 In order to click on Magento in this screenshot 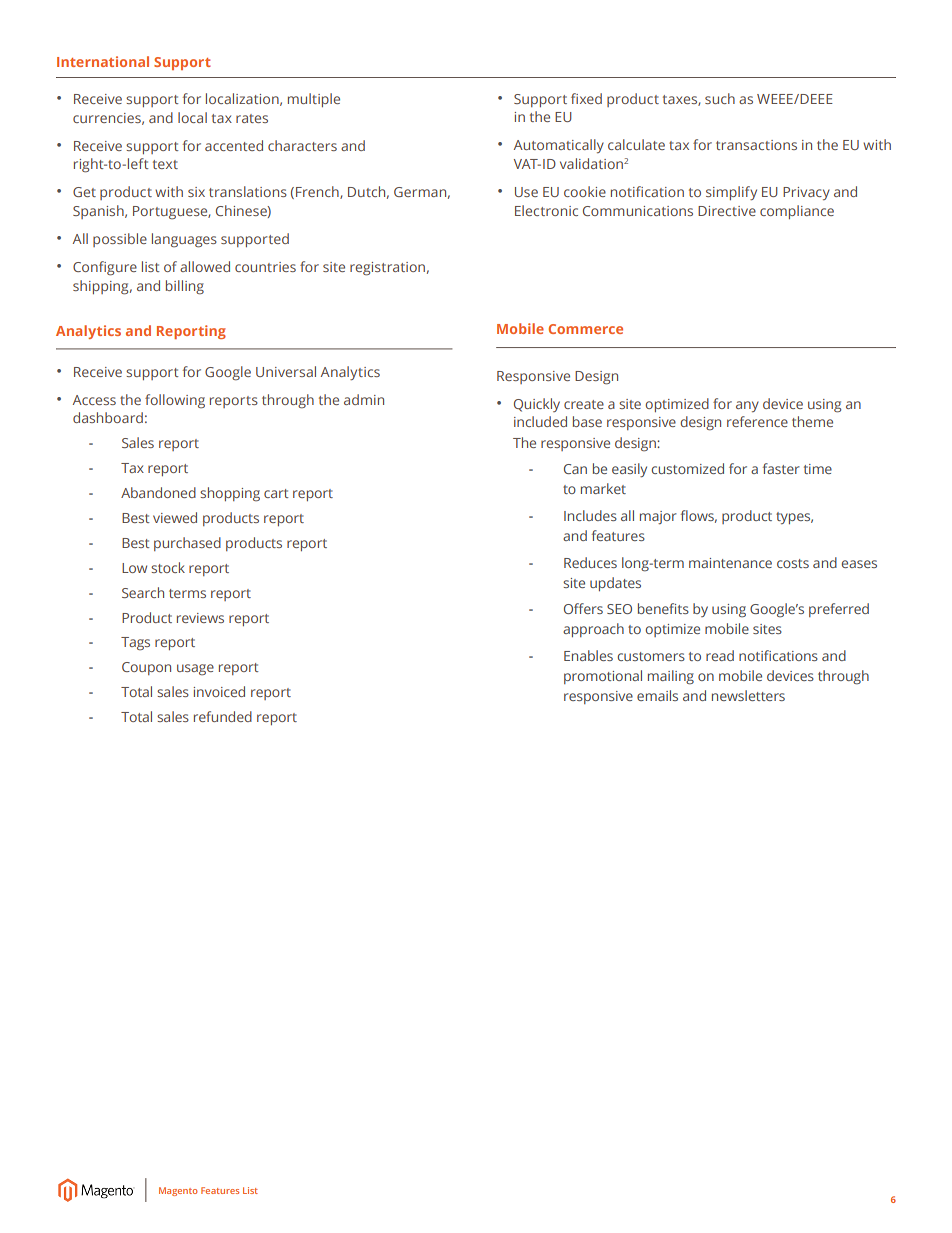, I will do `click(178, 1191)`.
